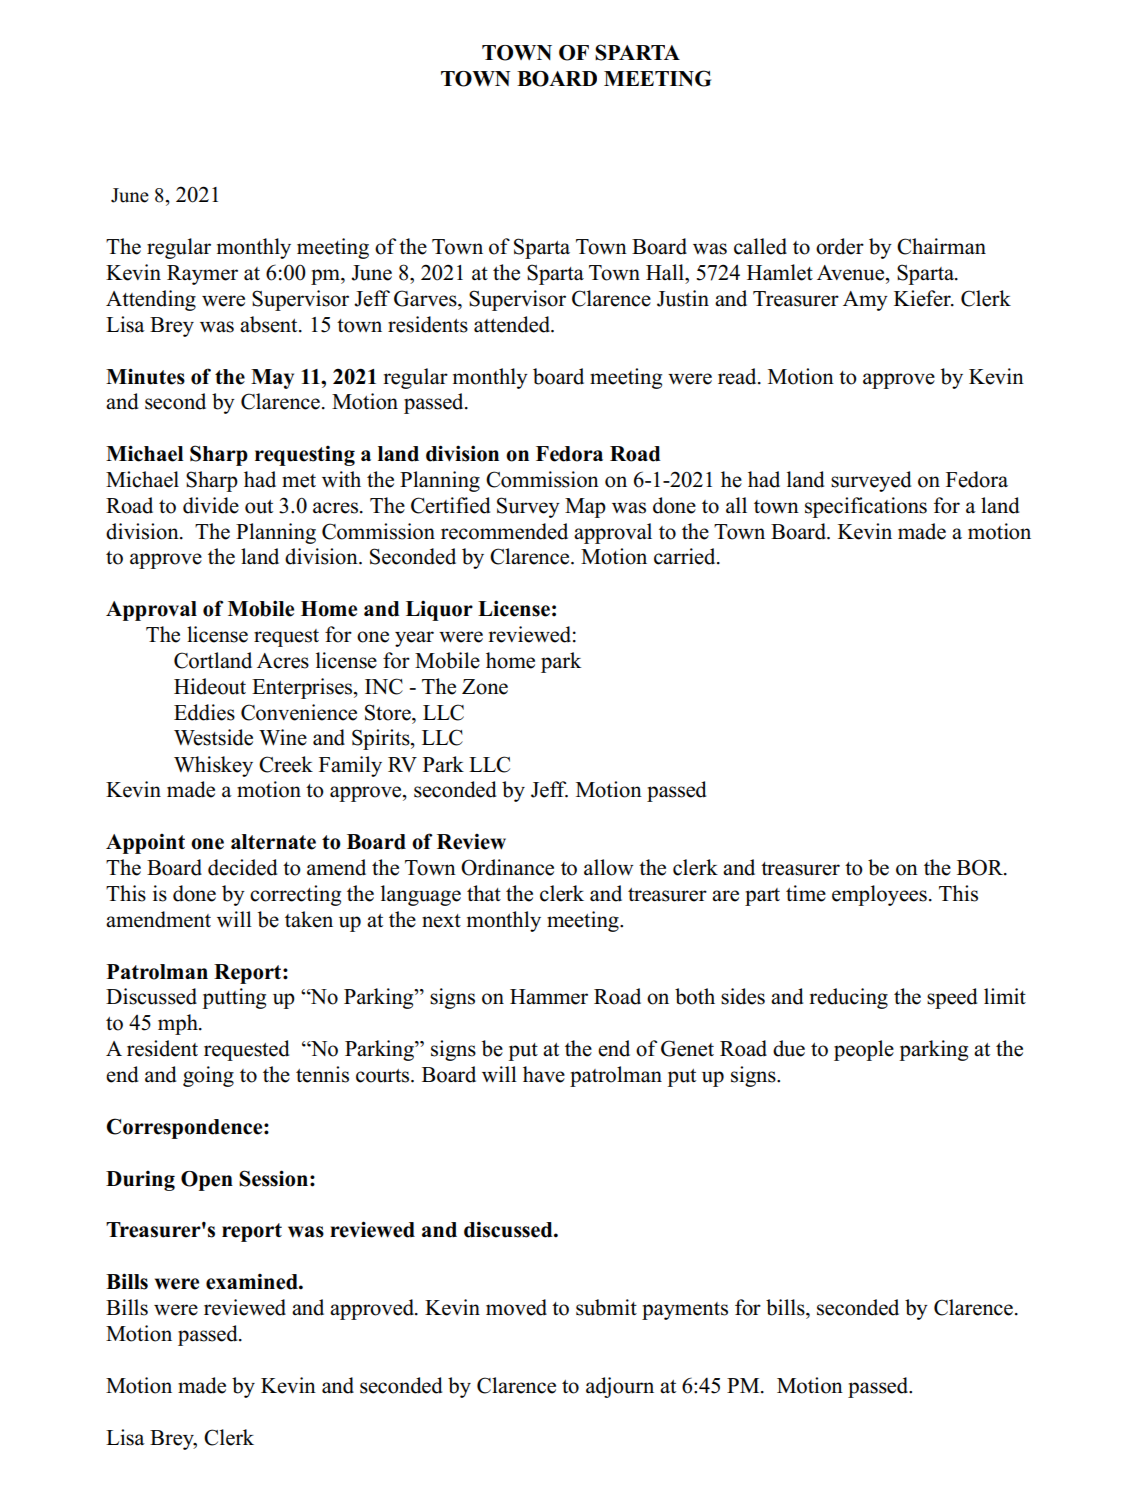  I want to click on Hammer, so click(549, 997).
